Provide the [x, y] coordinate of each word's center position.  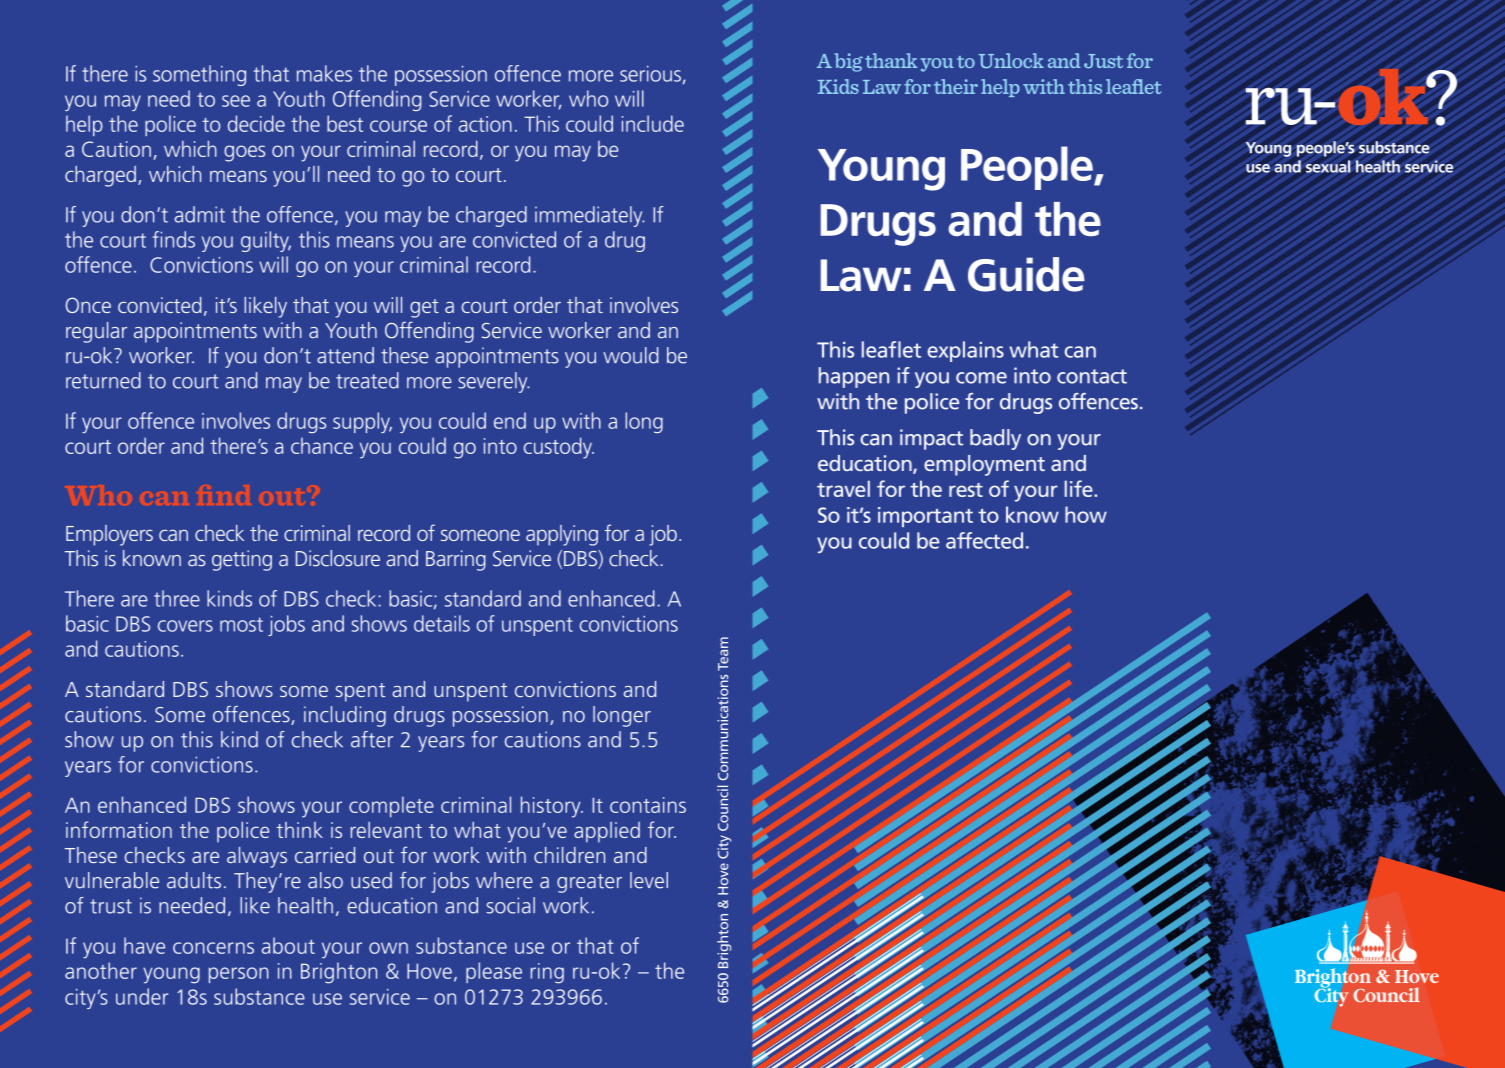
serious [650, 74]
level [649, 880]
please [494, 972]
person [238, 975]
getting [242, 560]
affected [984, 540]
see [236, 101]
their [956, 86]
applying [562, 535]
